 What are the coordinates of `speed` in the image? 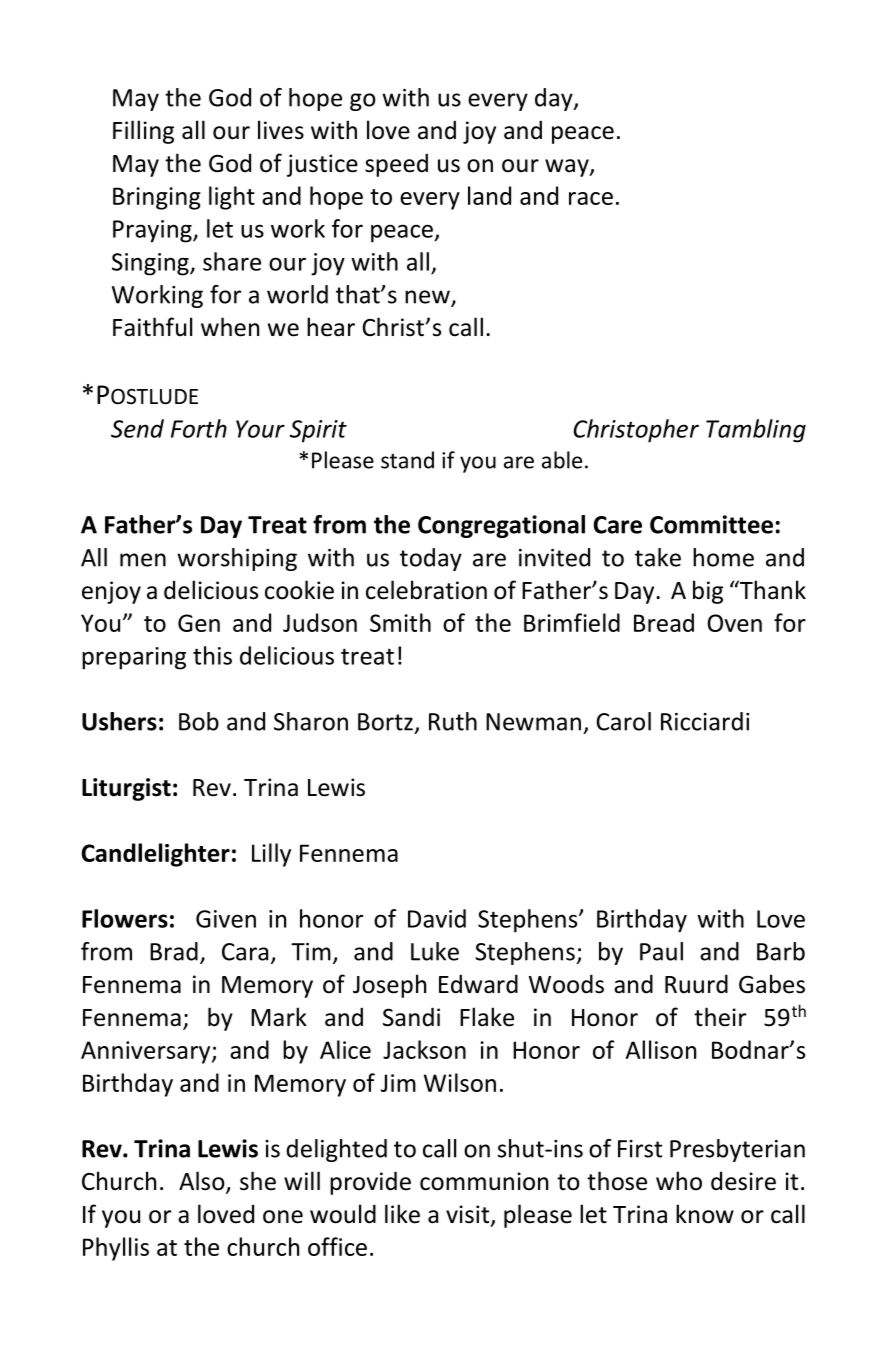 It's located at (396, 165).
